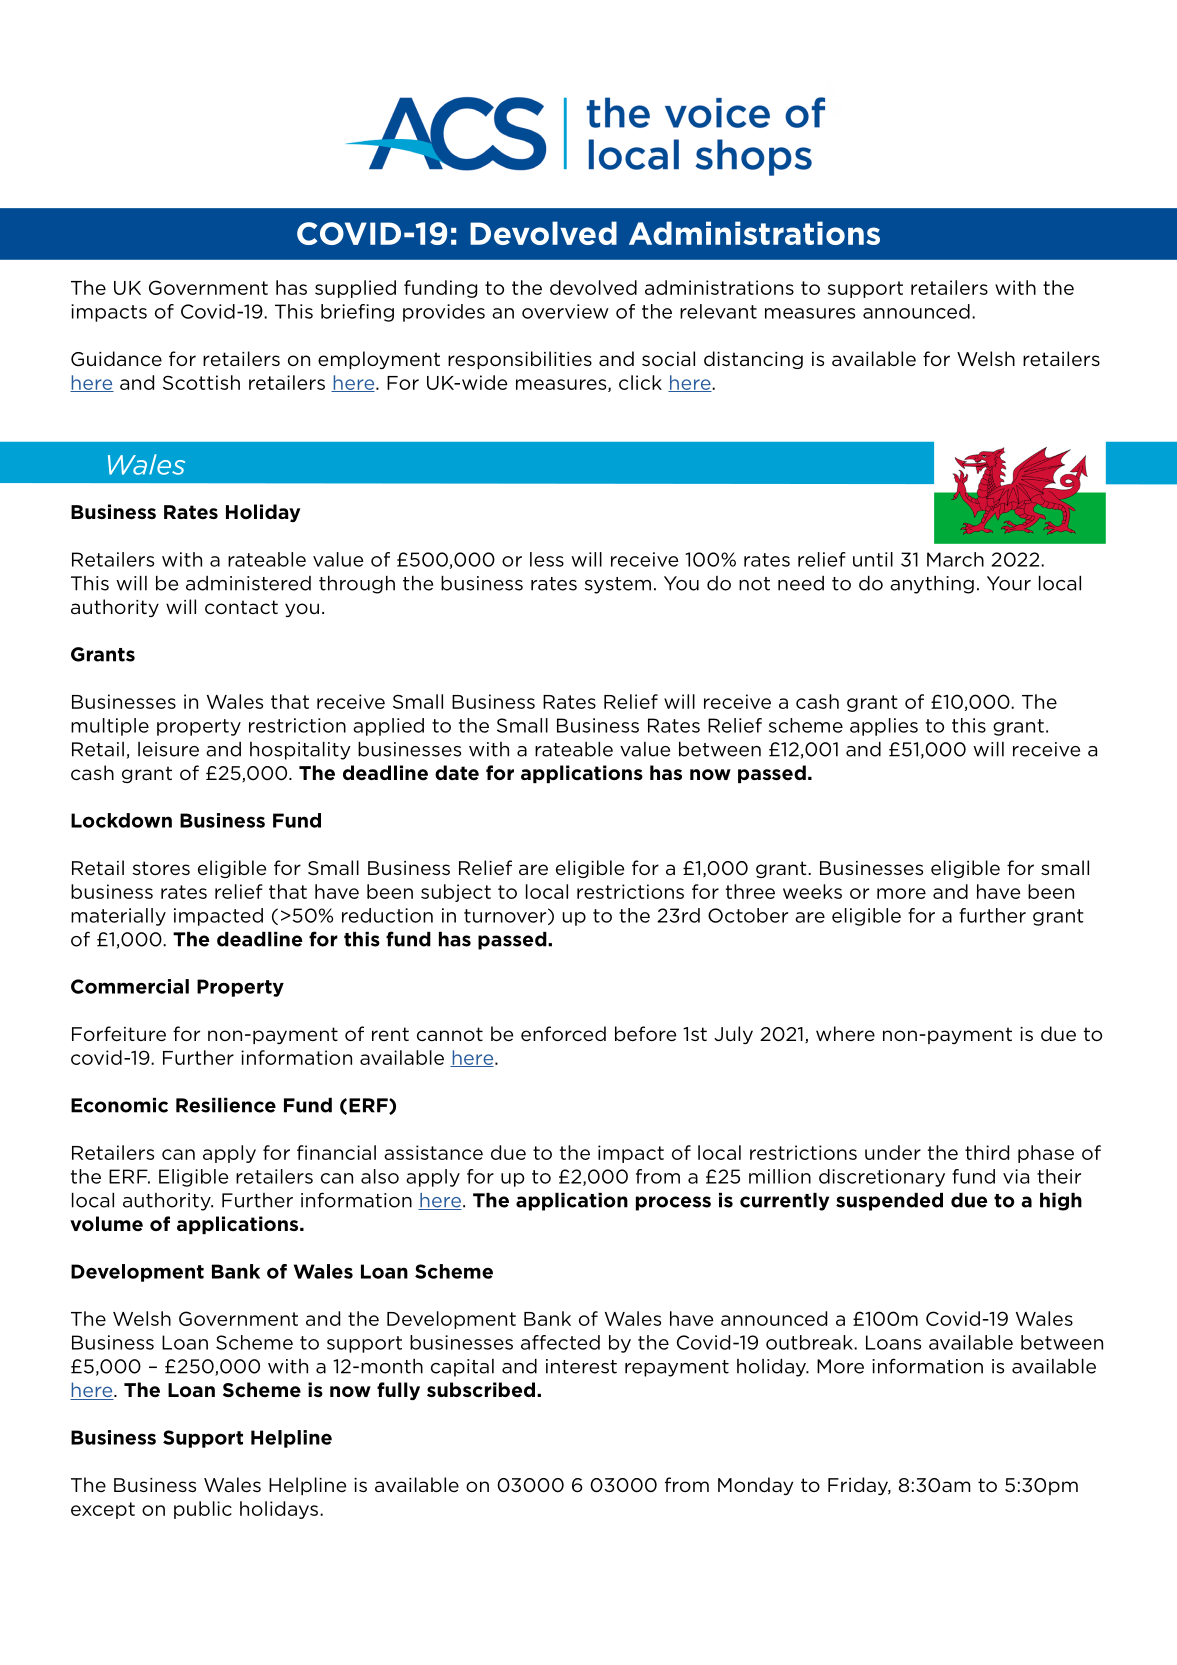  Describe the element at coordinates (457, 772) in the screenshot. I see `date` at that location.
